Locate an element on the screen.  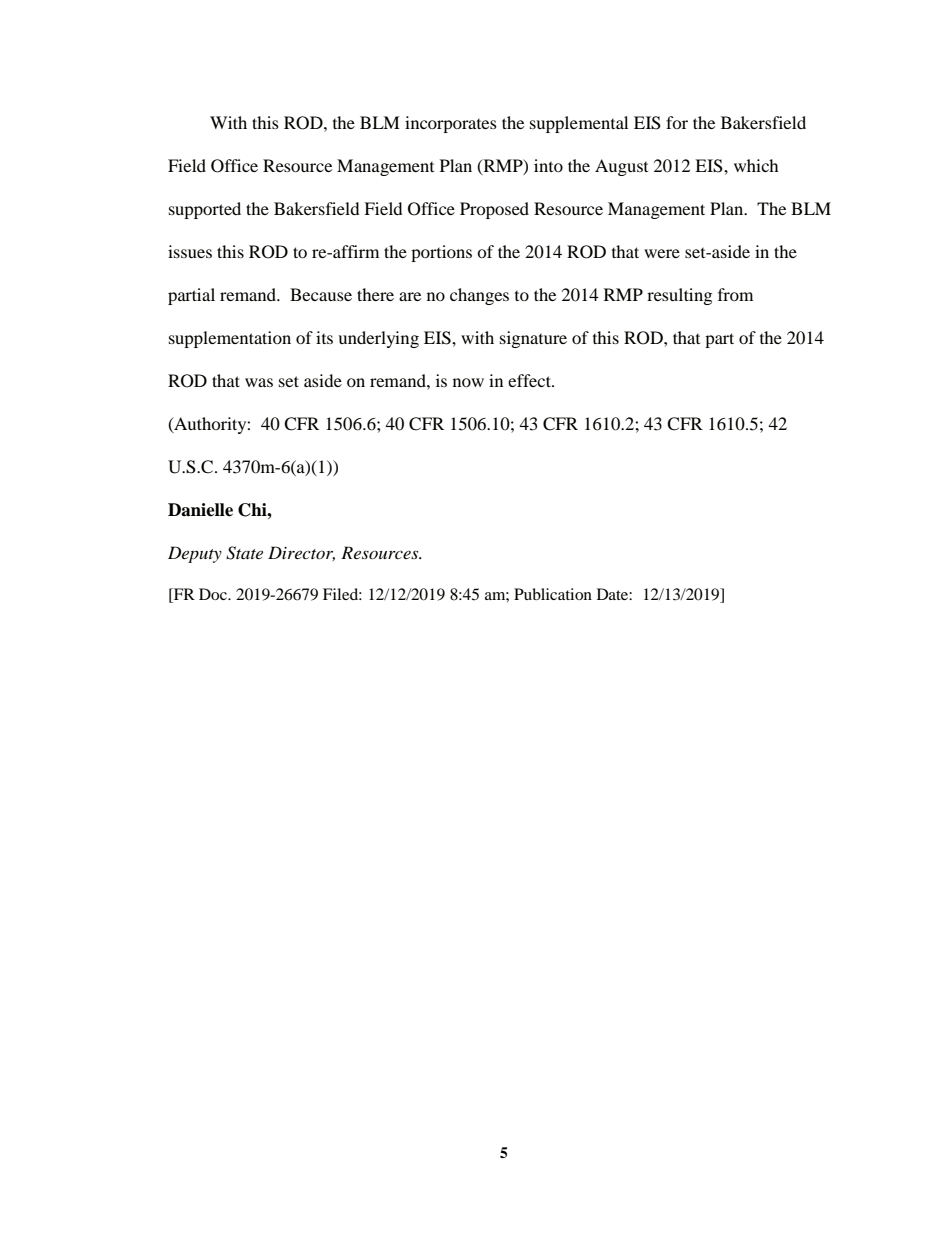
Director is located at coordinates (301, 553).
